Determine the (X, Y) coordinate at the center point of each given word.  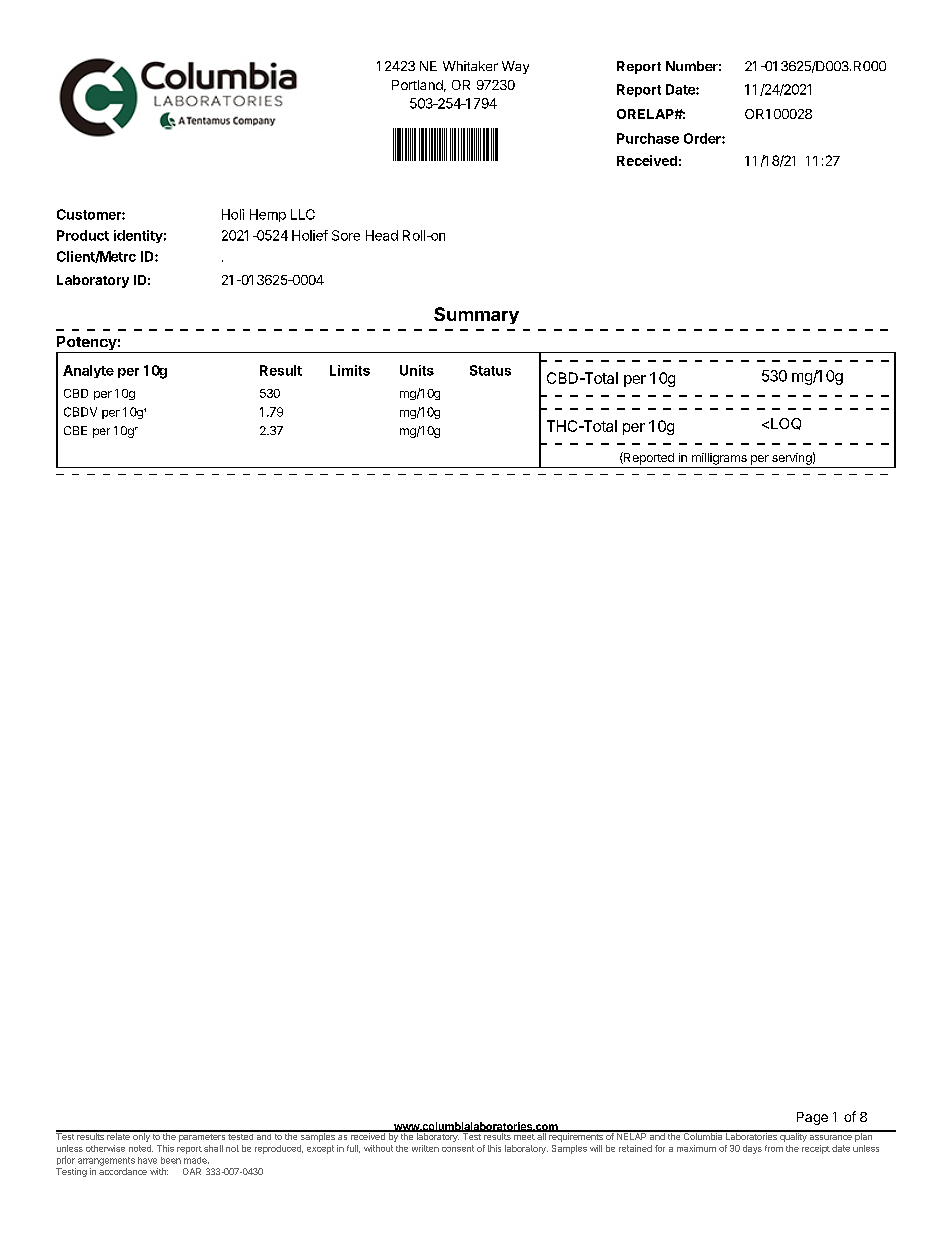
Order (703, 138)
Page (812, 1118)
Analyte (88, 371)
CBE (75, 430)
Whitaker (470, 66)
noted (141, 1148)
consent (458, 1148)
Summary (476, 315)
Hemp (268, 215)
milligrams (719, 459)
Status (490, 370)
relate (118, 1135)
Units (417, 370)
